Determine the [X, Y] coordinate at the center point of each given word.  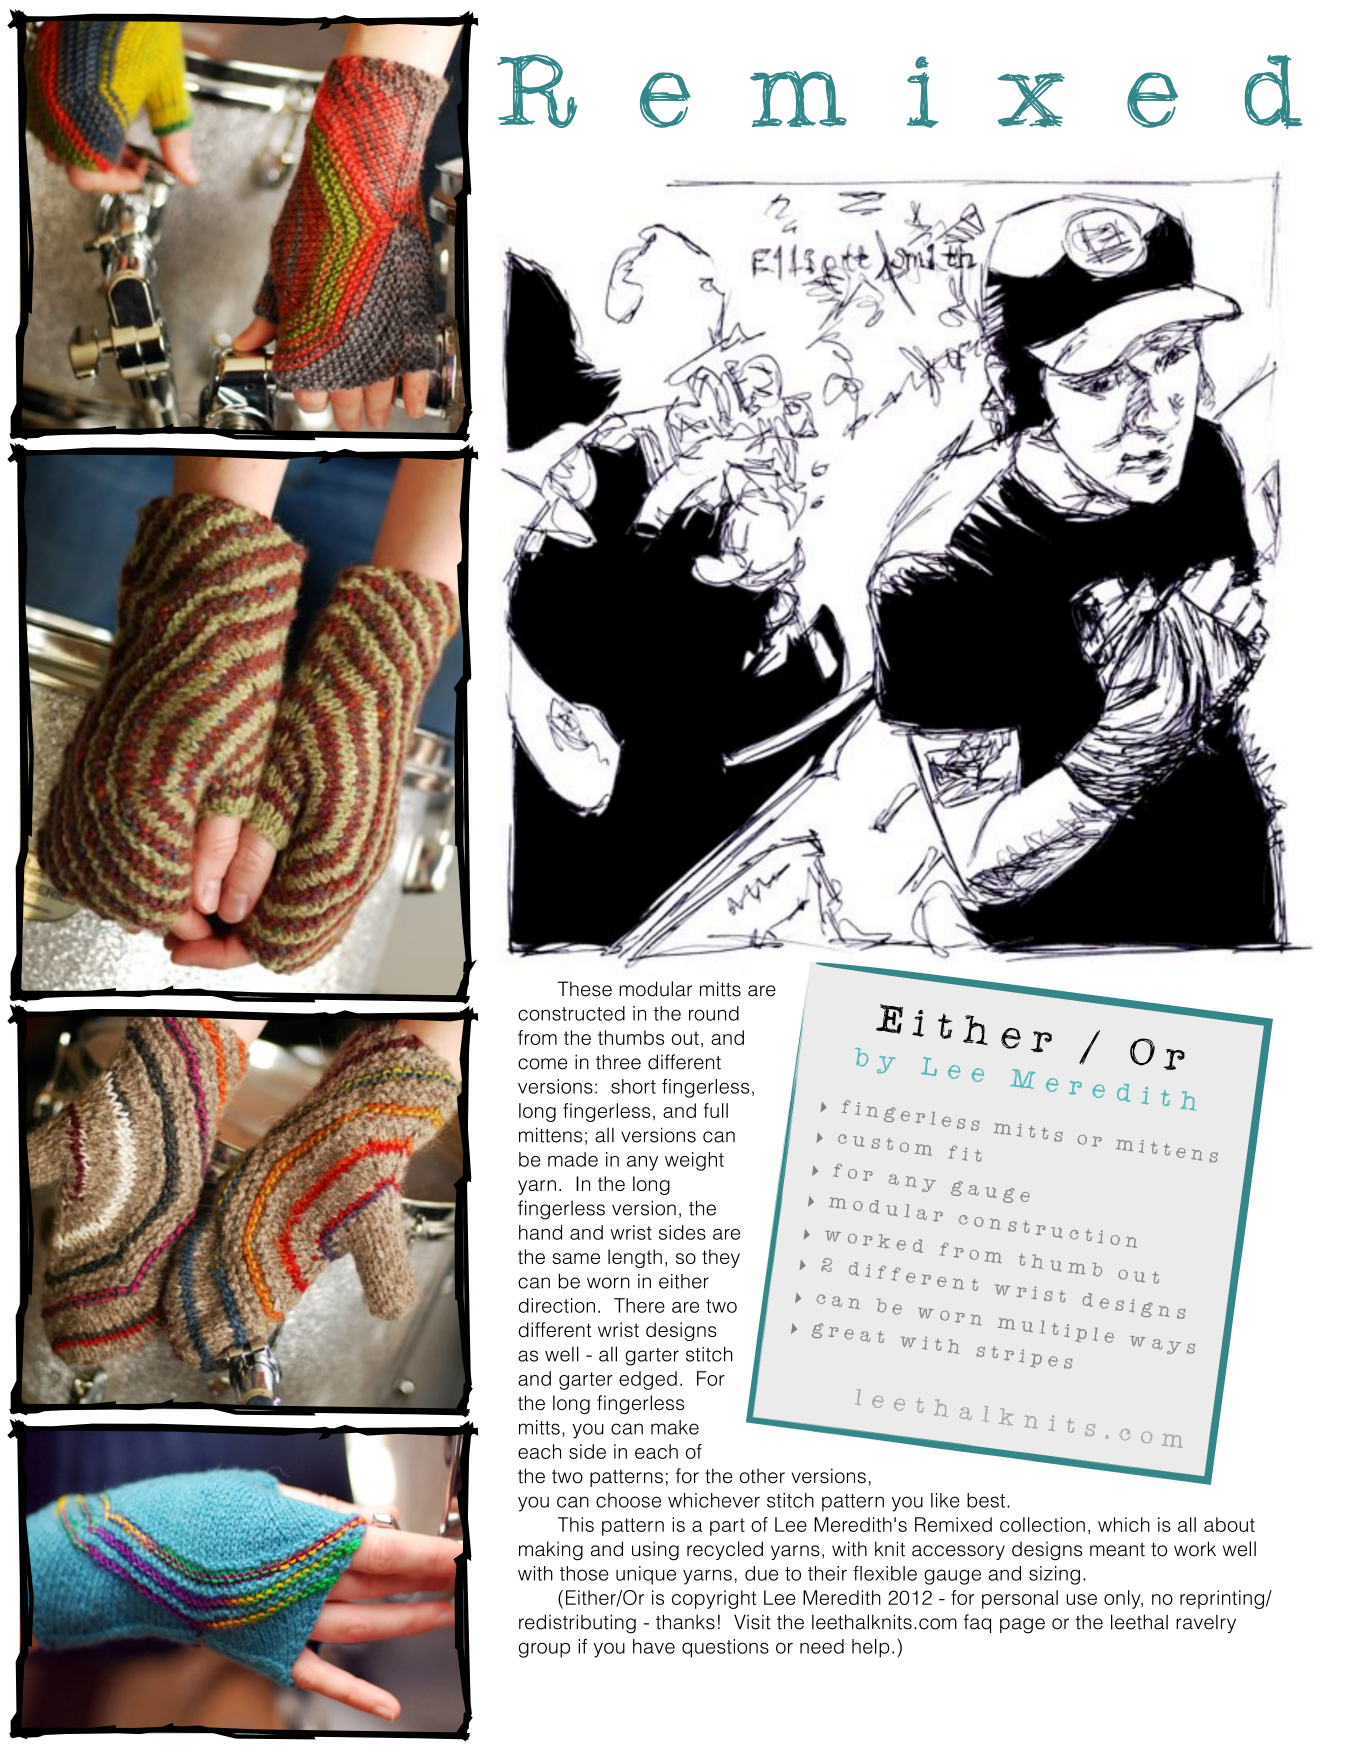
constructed [571, 1013]
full [716, 1110]
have [654, 1646]
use [1081, 1599]
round [714, 1013]
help [870, 1648]
